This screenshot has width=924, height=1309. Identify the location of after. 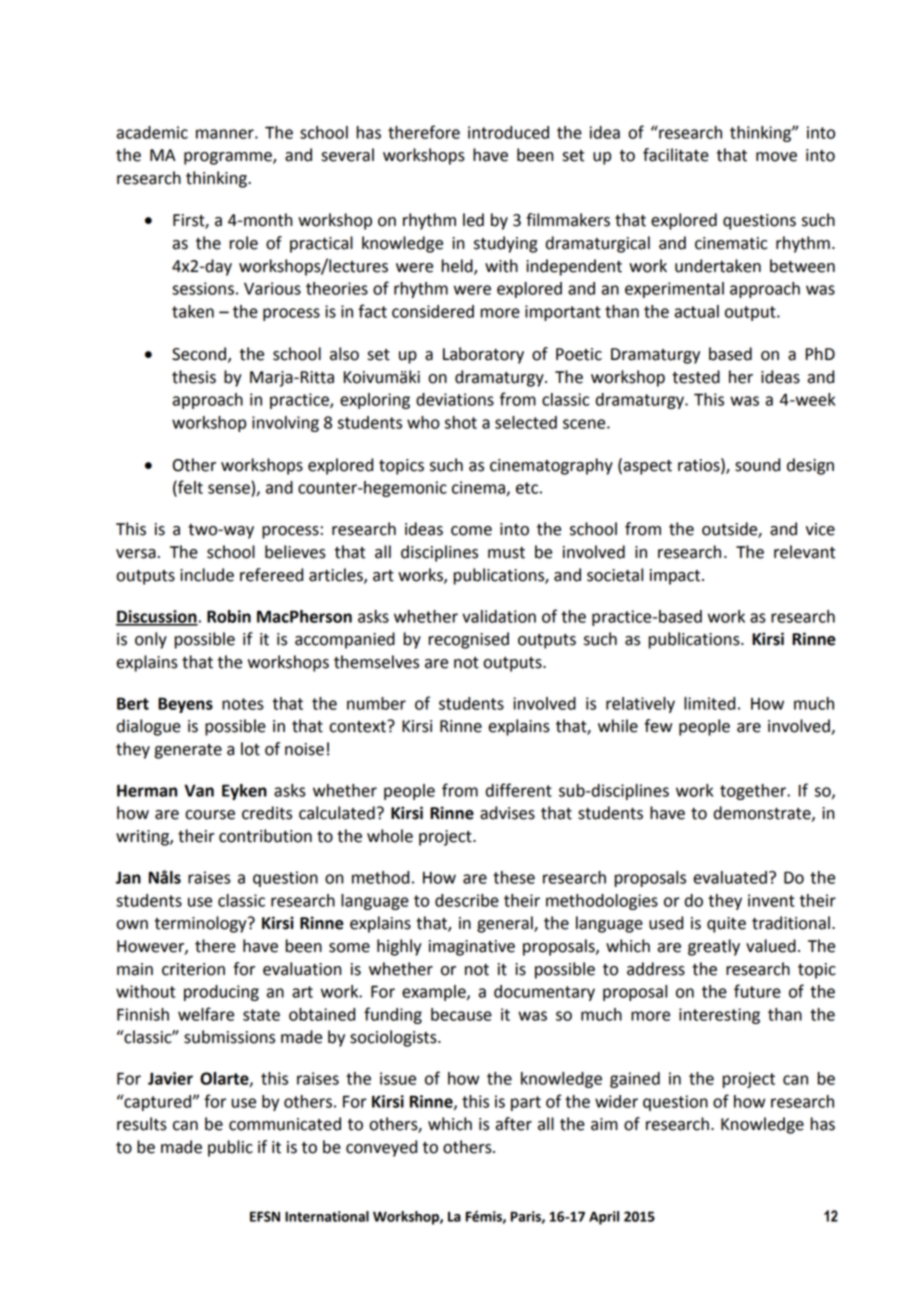
(513, 1124).
